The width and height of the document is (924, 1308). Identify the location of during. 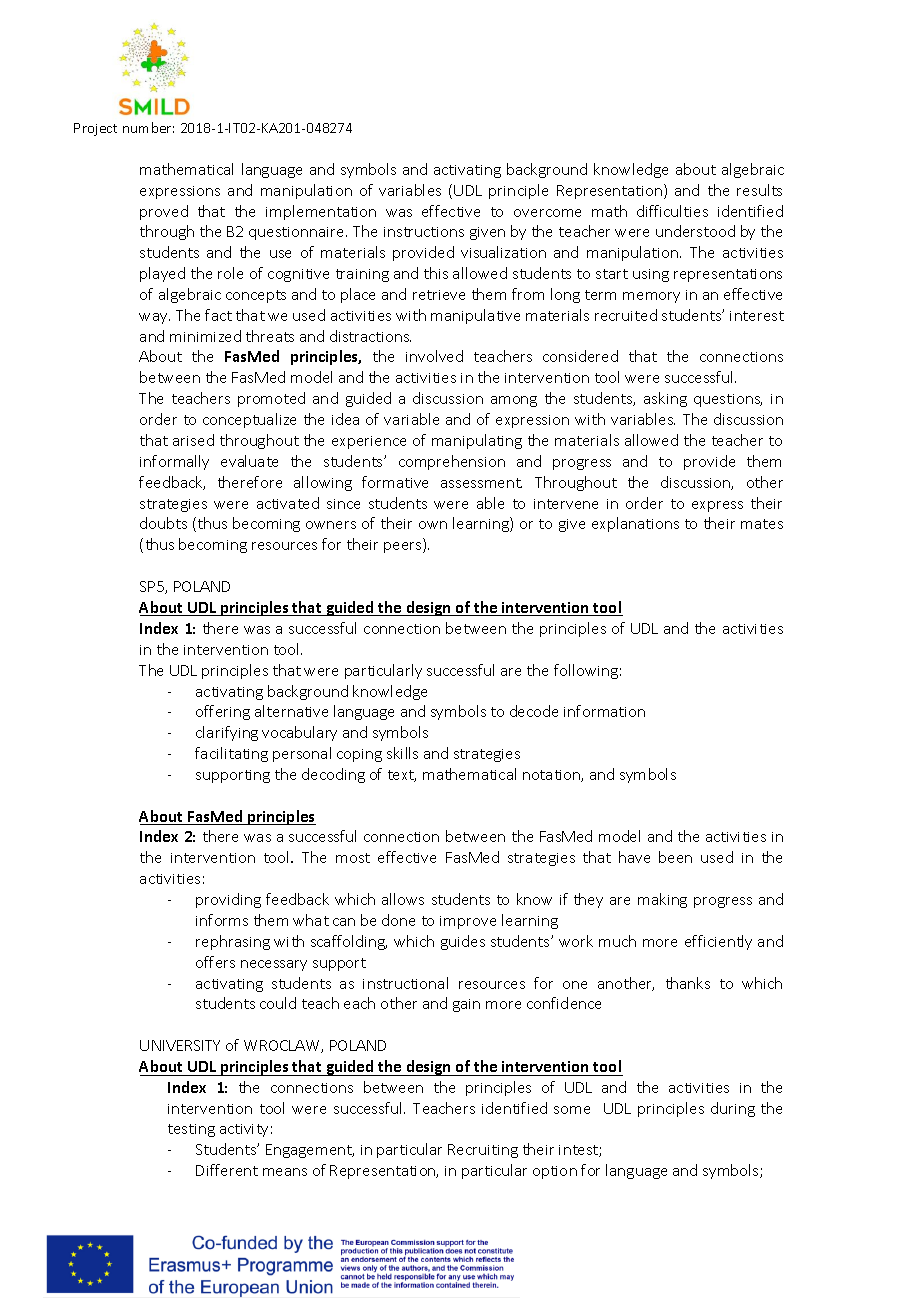
(733, 1109).
